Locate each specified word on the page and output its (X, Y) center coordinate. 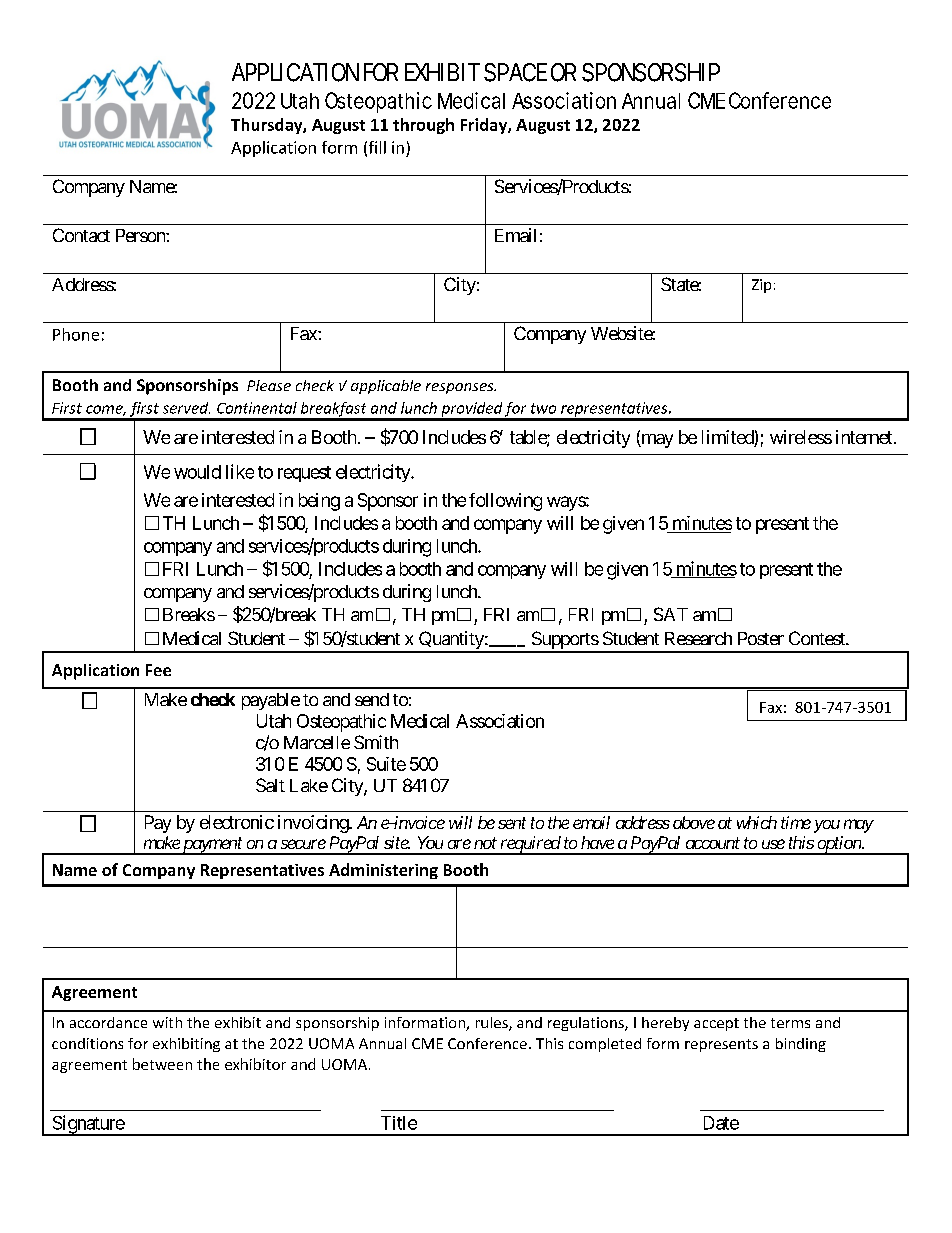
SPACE (515, 72)
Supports (564, 641)
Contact (81, 235)
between (162, 1064)
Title (399, 1123)
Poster (761, 638)
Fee (158, 670)
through (423, 126)
